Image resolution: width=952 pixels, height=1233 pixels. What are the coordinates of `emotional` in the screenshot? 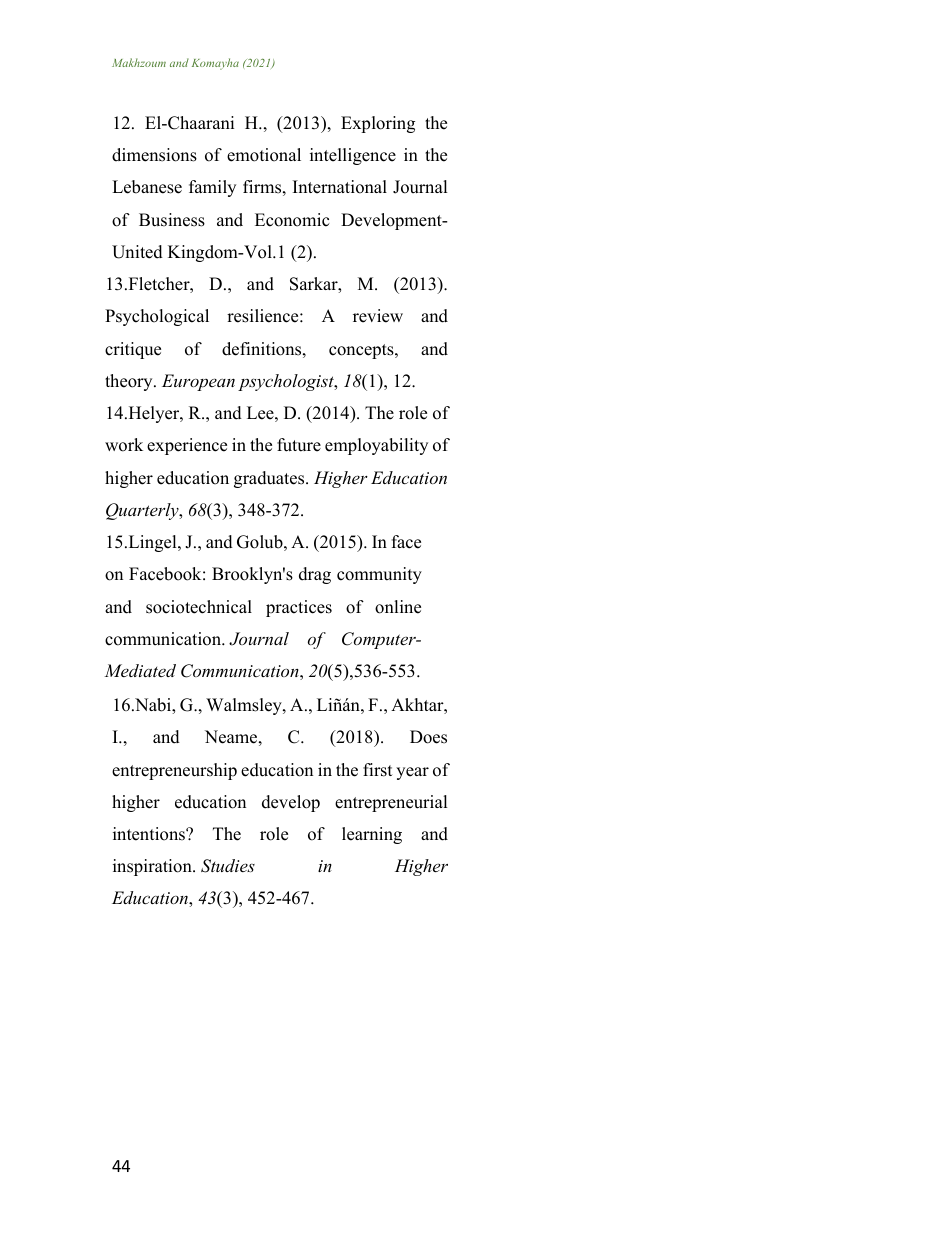 It's located at (264, 155).
